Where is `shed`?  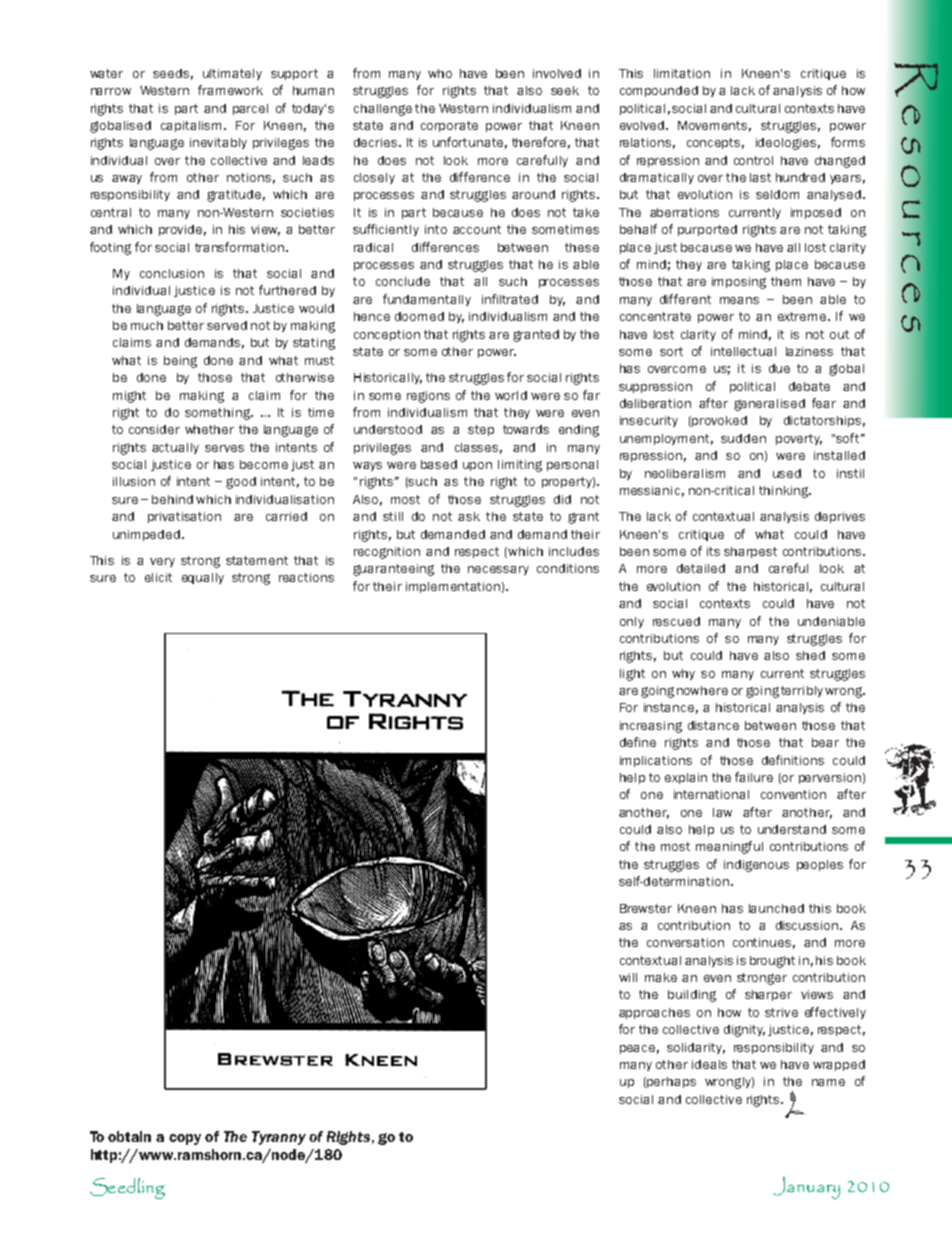
shed is located at coordinates (810, 655).
